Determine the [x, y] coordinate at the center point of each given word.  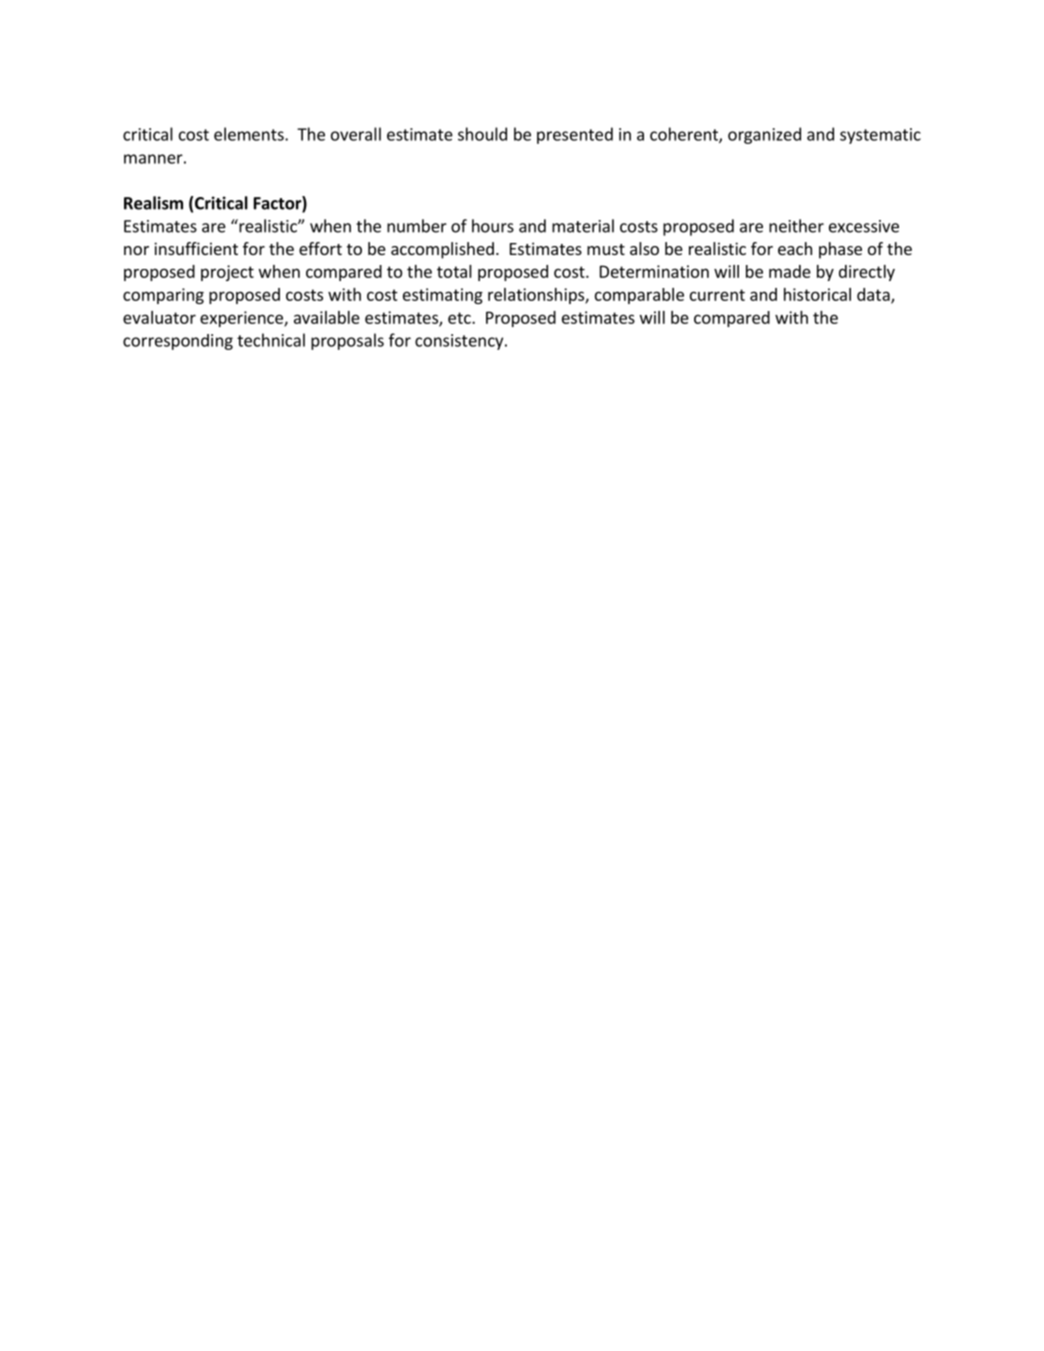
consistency [460, 342]
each [795, 248]
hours [493, 226]
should [482, 134]
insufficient [196, 248]
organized [764, 135]
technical [271, 340]
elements [250, 134]
